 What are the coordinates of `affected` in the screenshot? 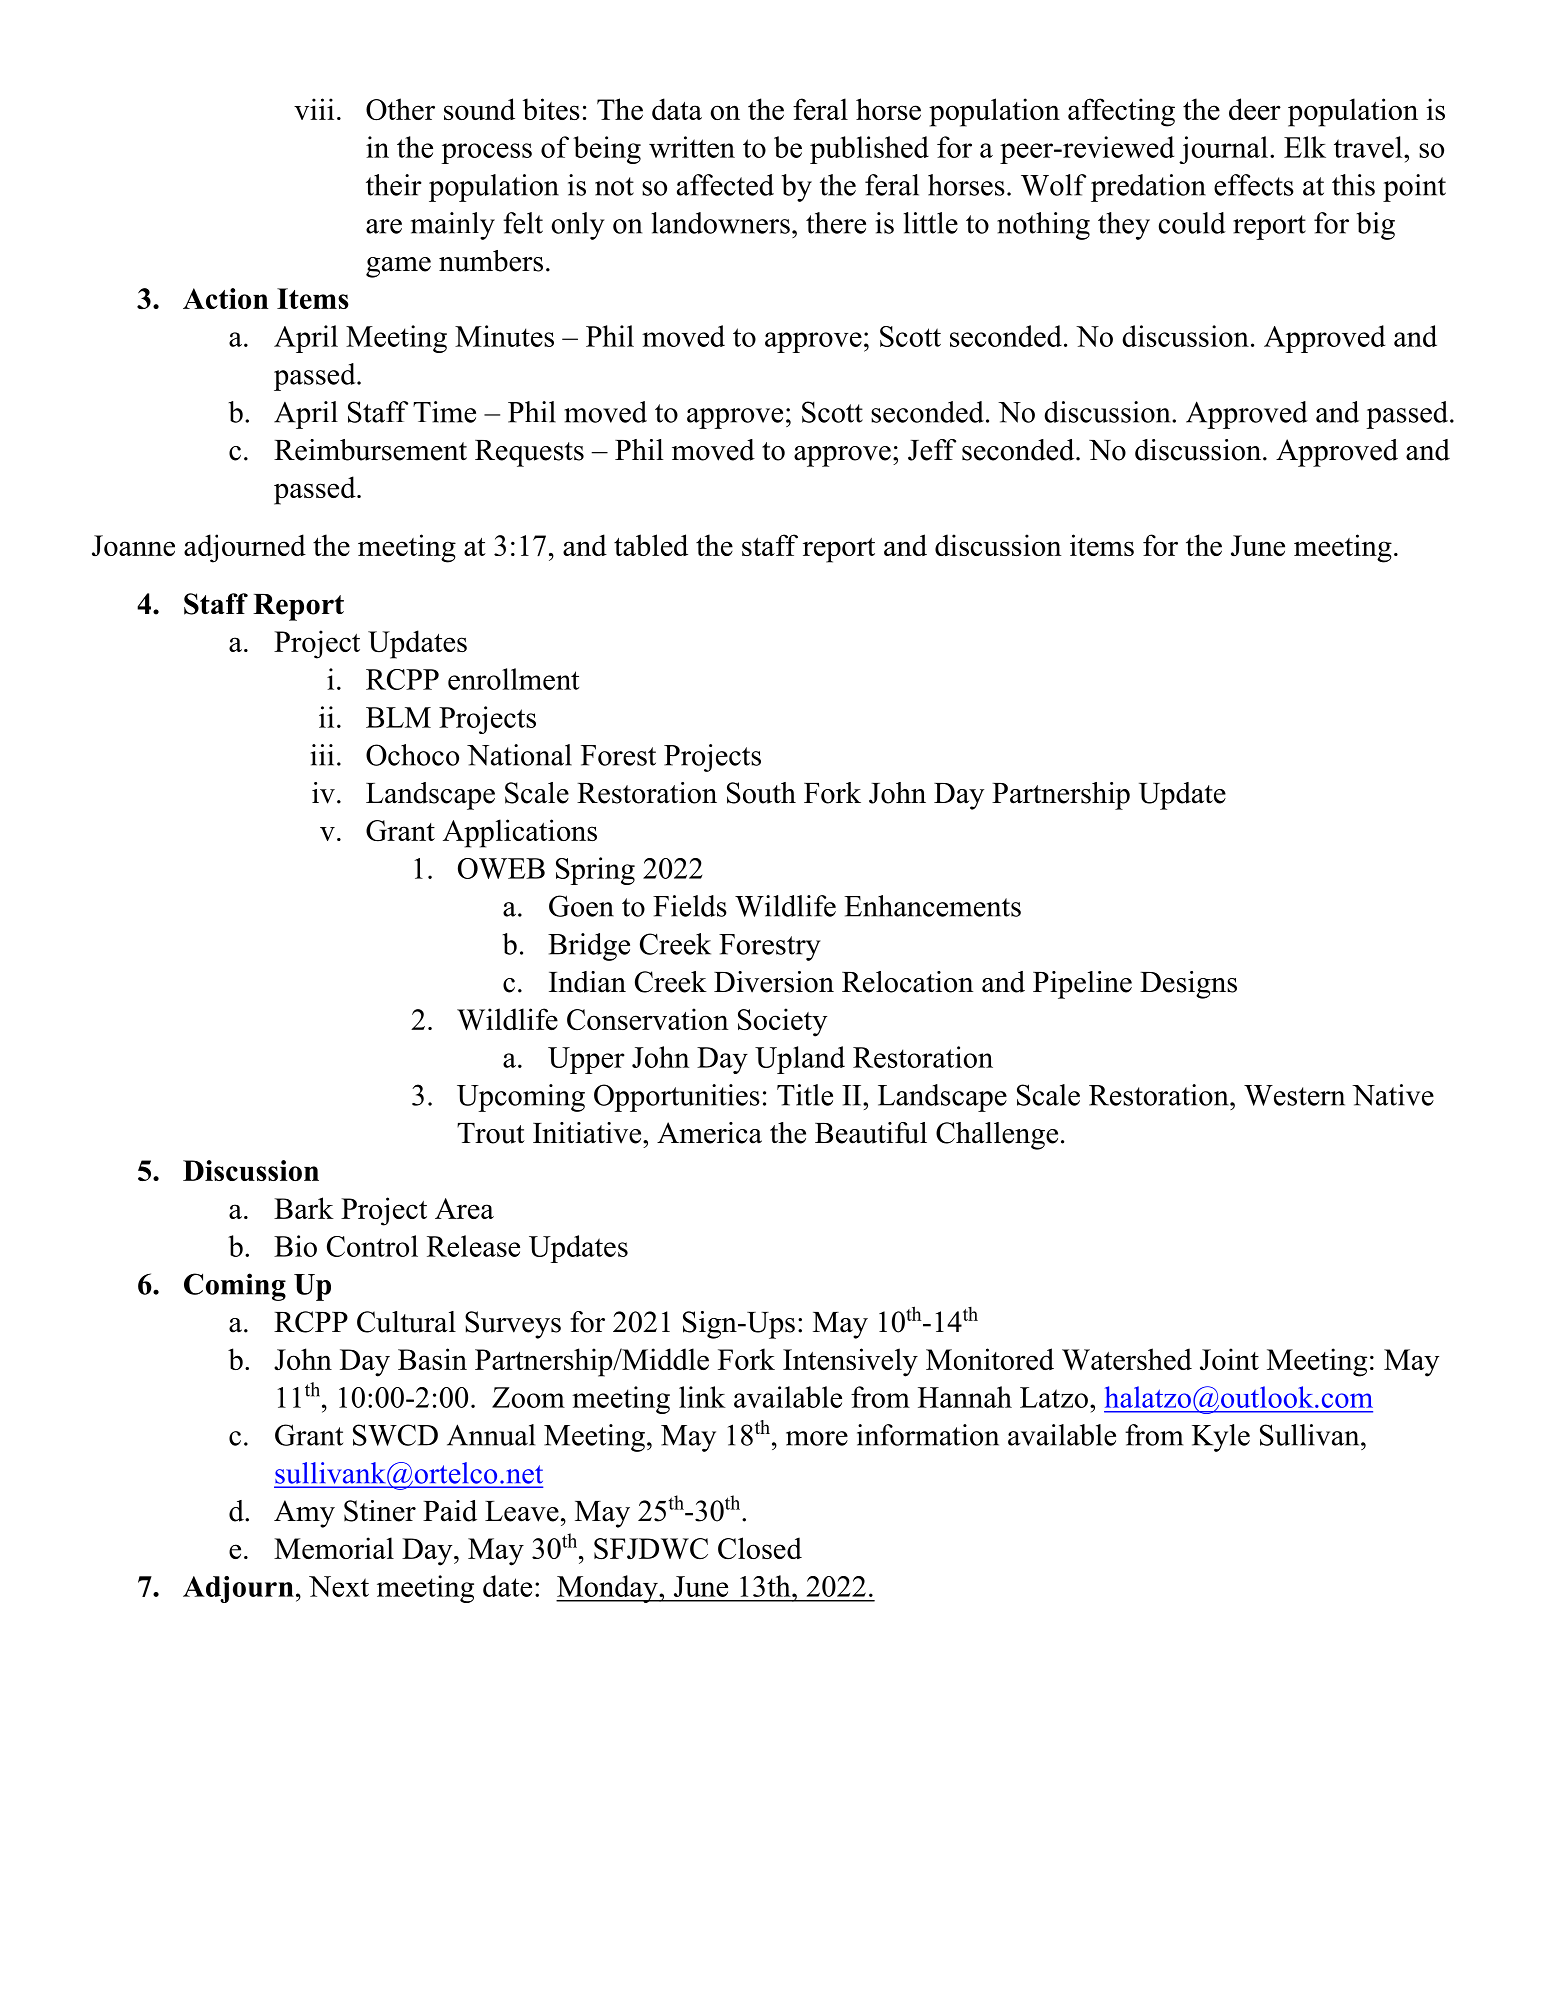 It's located at (725, 185).
